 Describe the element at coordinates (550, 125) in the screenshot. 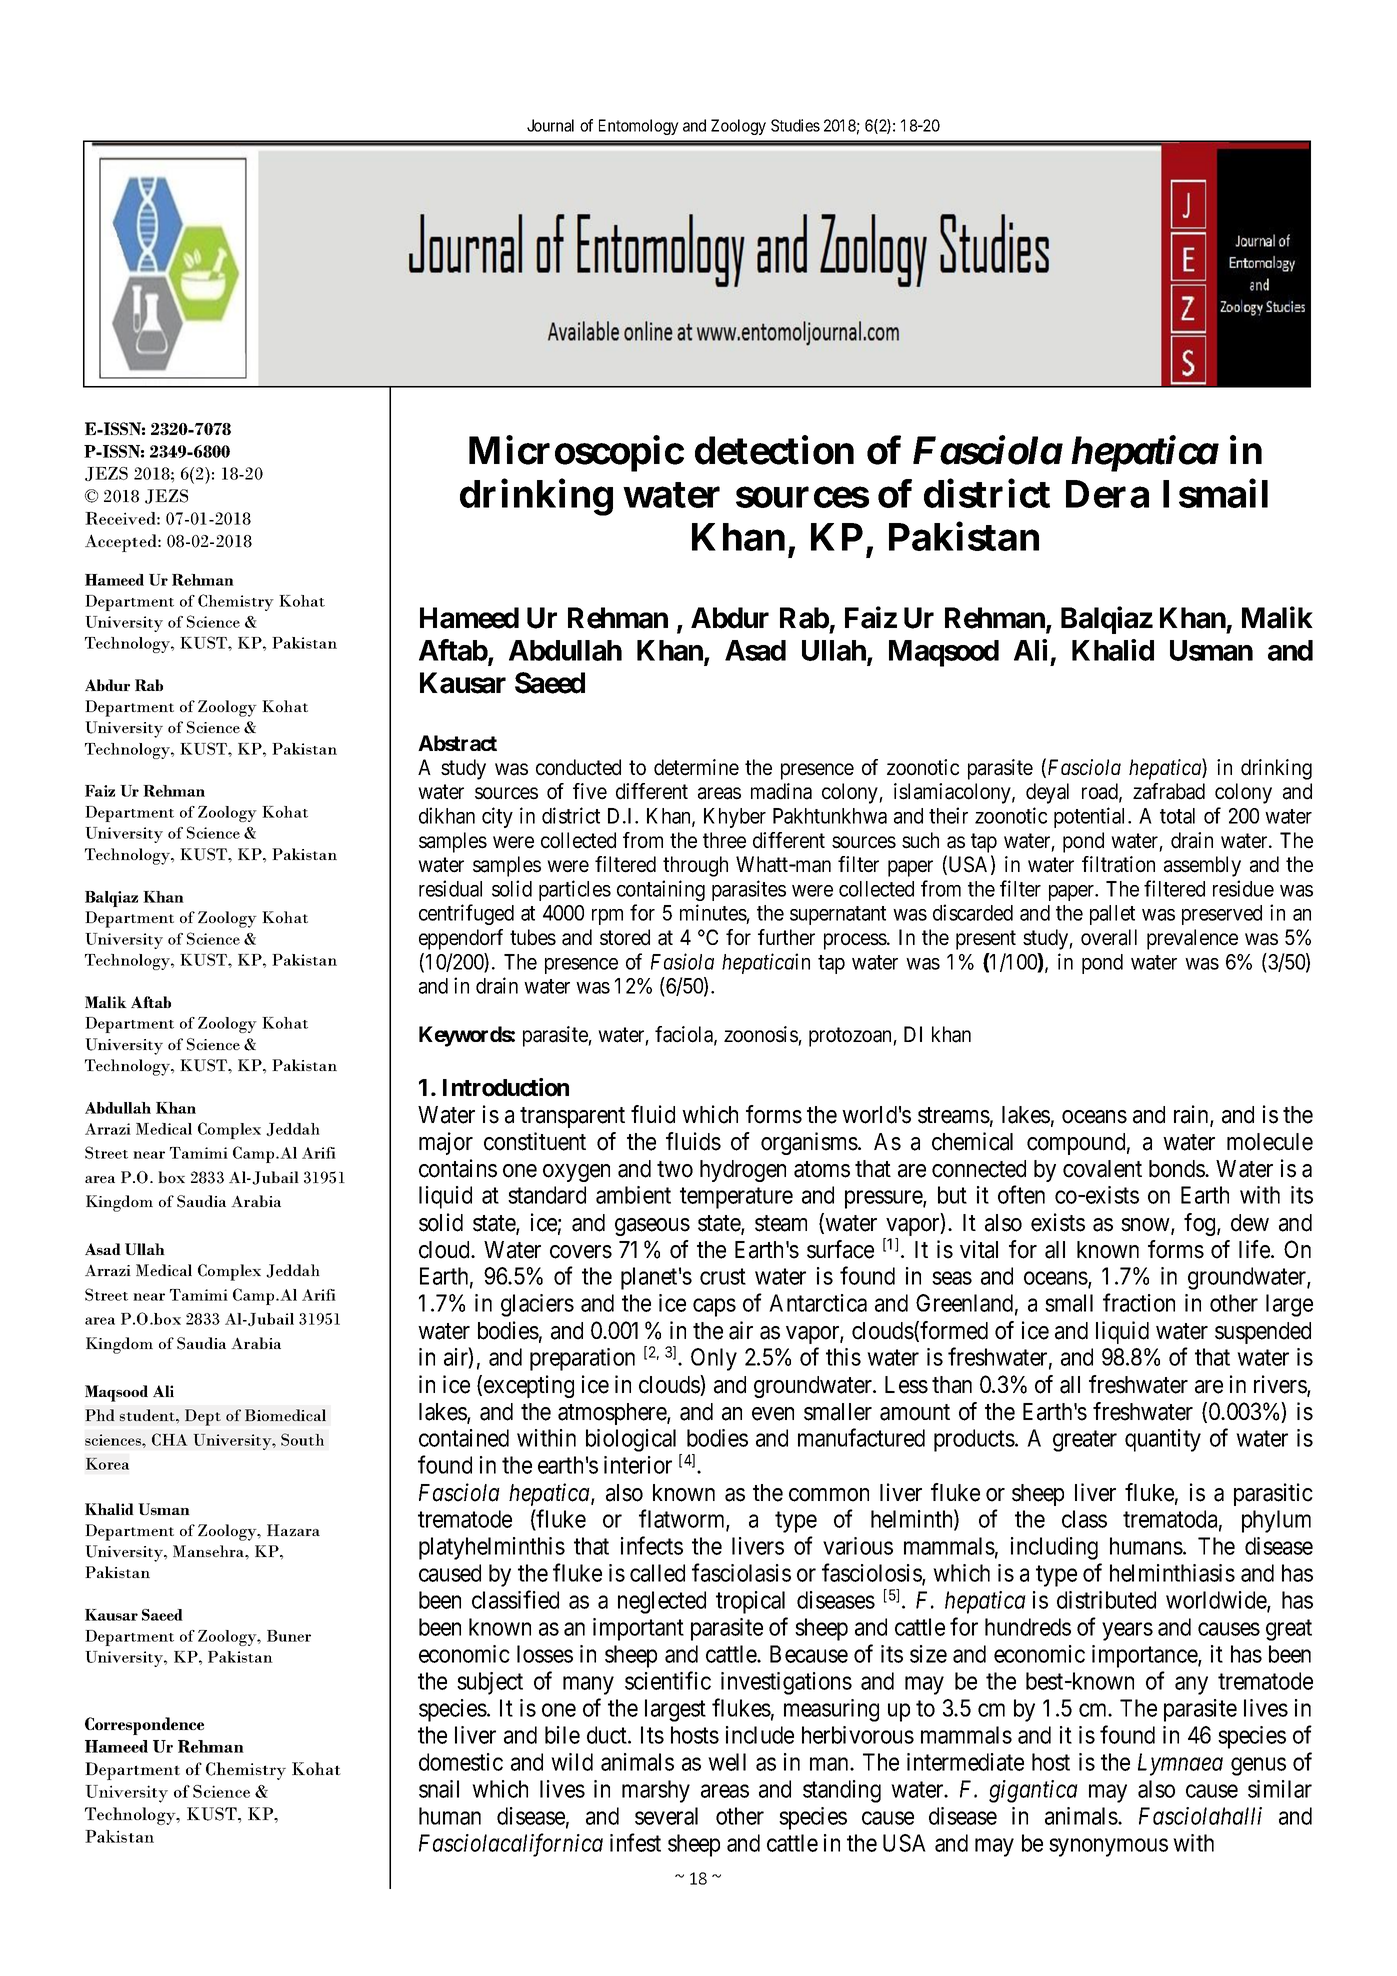

I see `Journal` at that location.
